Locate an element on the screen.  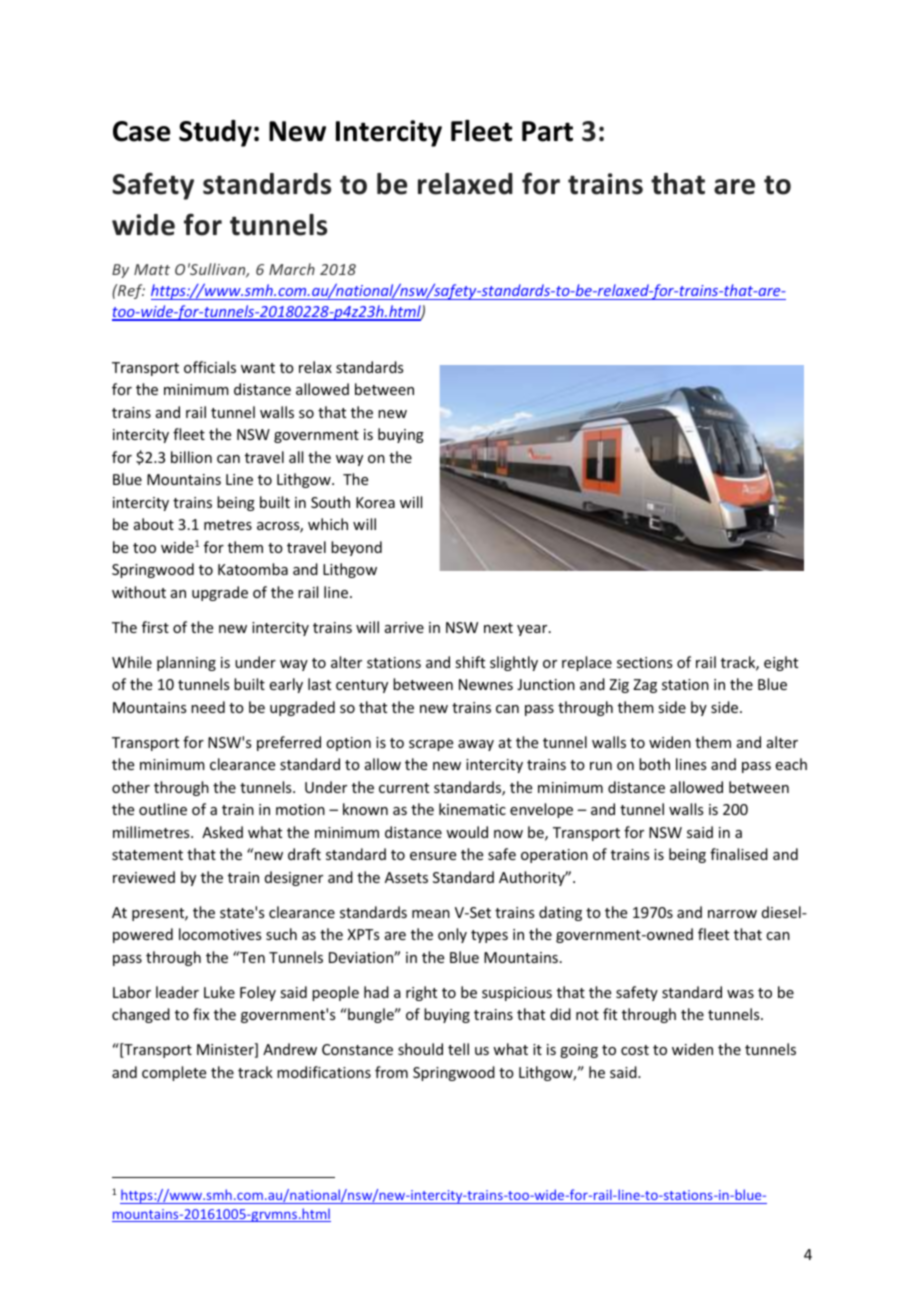
Asked is located at coordinates (222, 832).
